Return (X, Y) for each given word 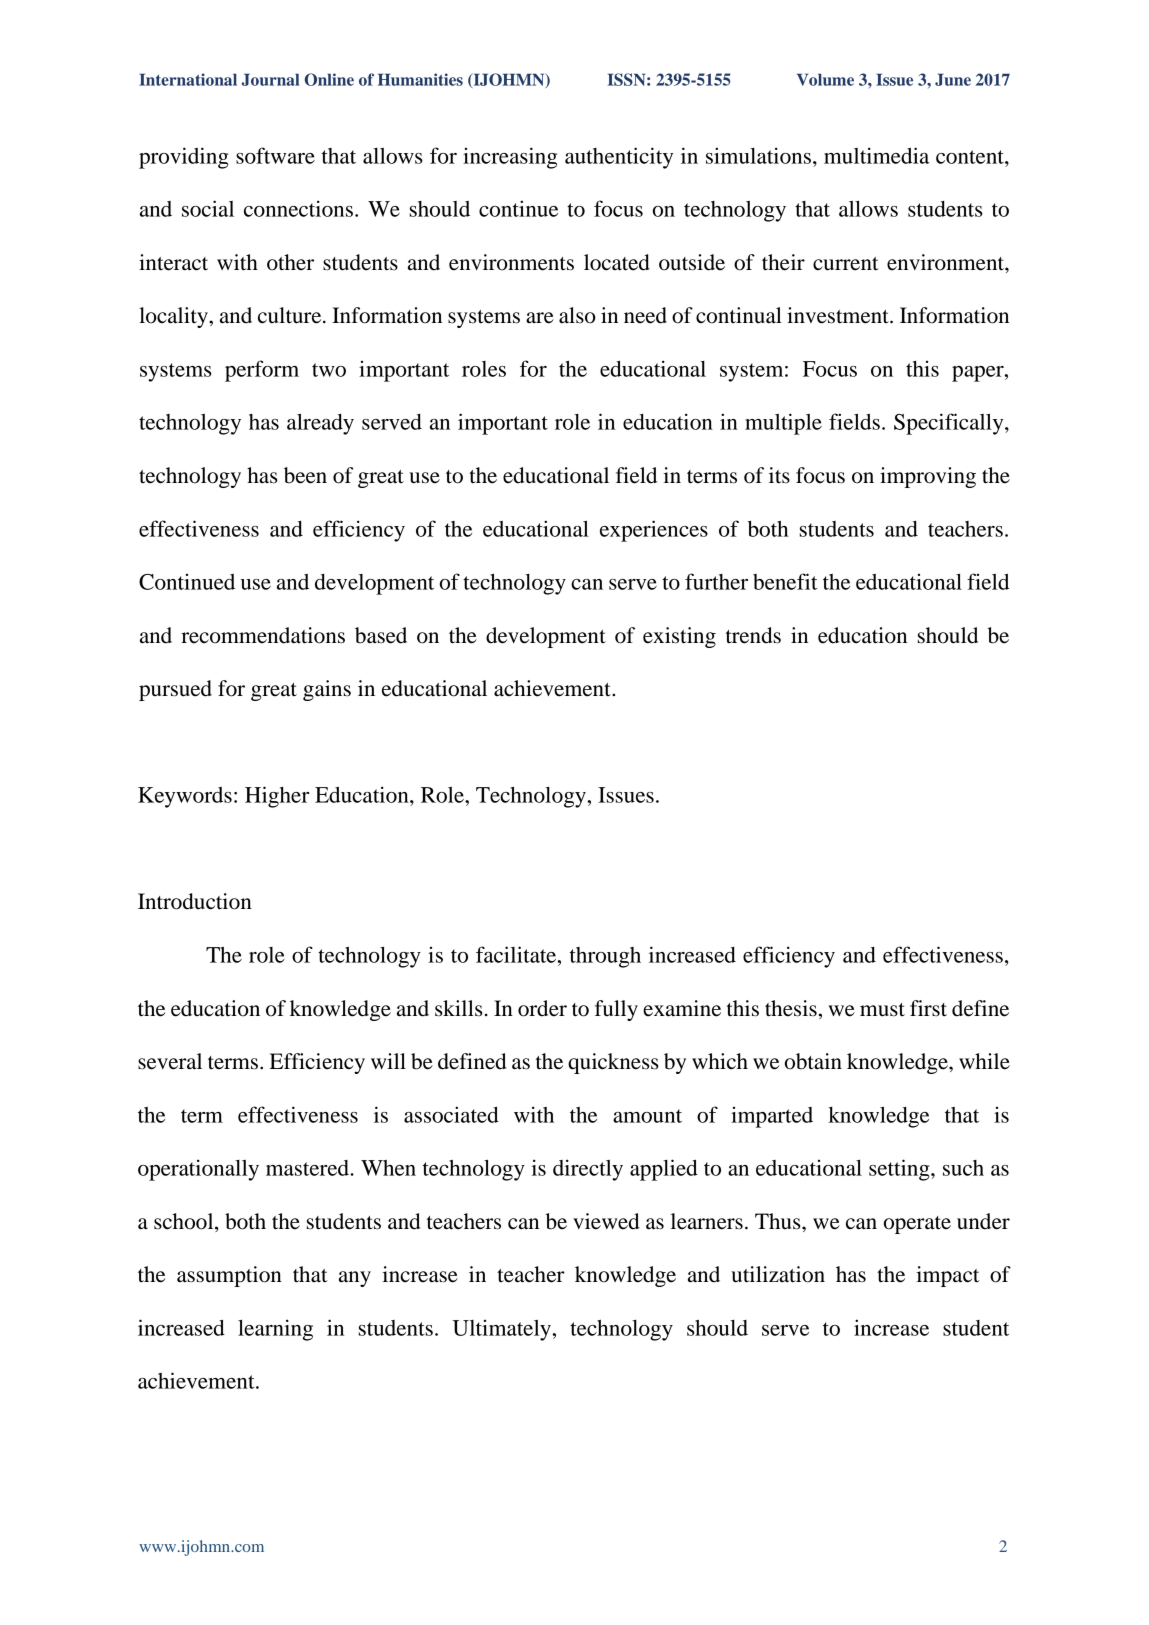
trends (753, 635)
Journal (270, 79)
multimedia (876, 155)
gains (327, 690)
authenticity (619, 158)
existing (679, 637)
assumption (229, 1276)
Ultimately (503, 1330)
